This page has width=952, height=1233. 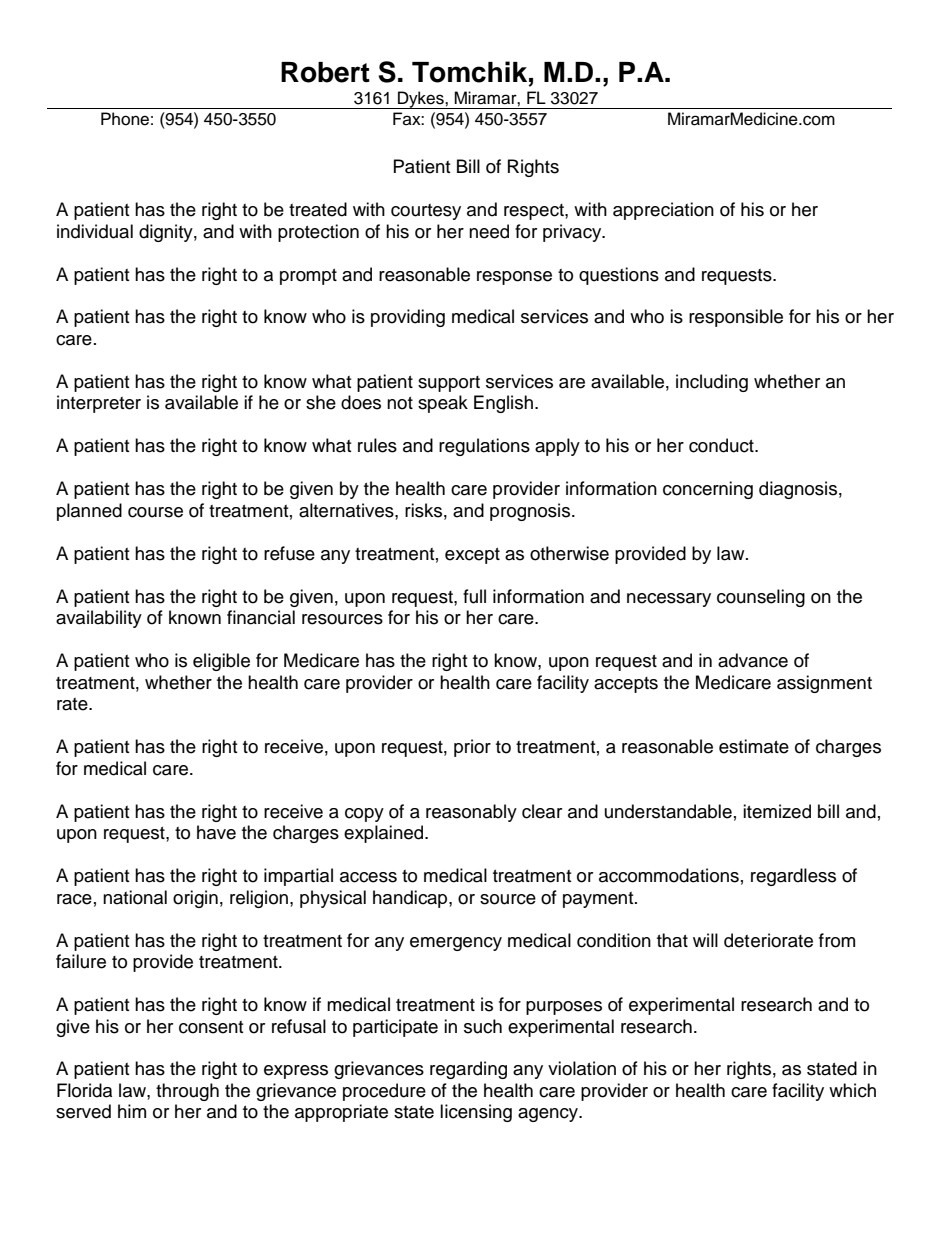 I want to click on estimate, so click(x=754, y=746).
